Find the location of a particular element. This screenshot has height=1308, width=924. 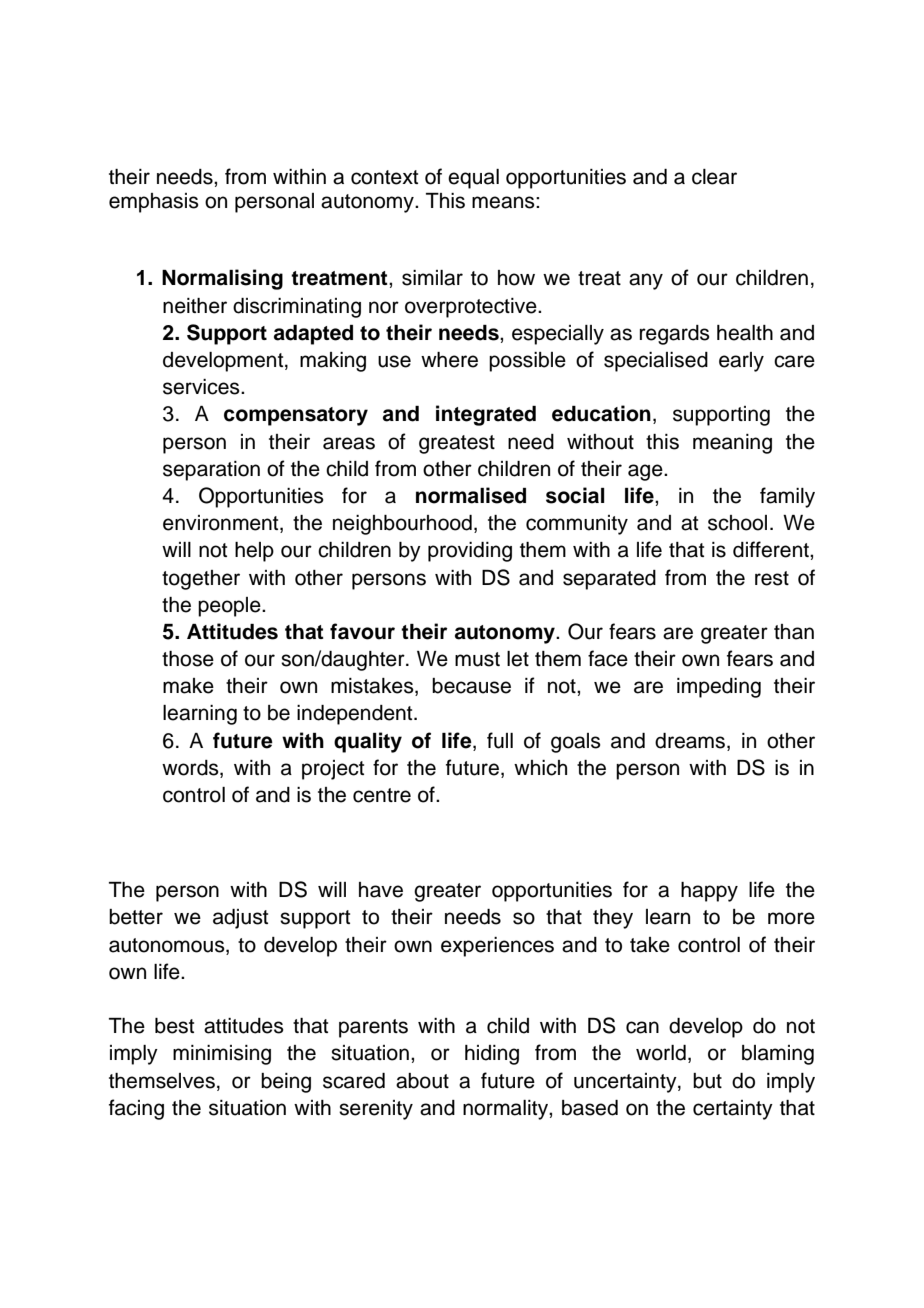

separation is located at coordinates (211, 471).
